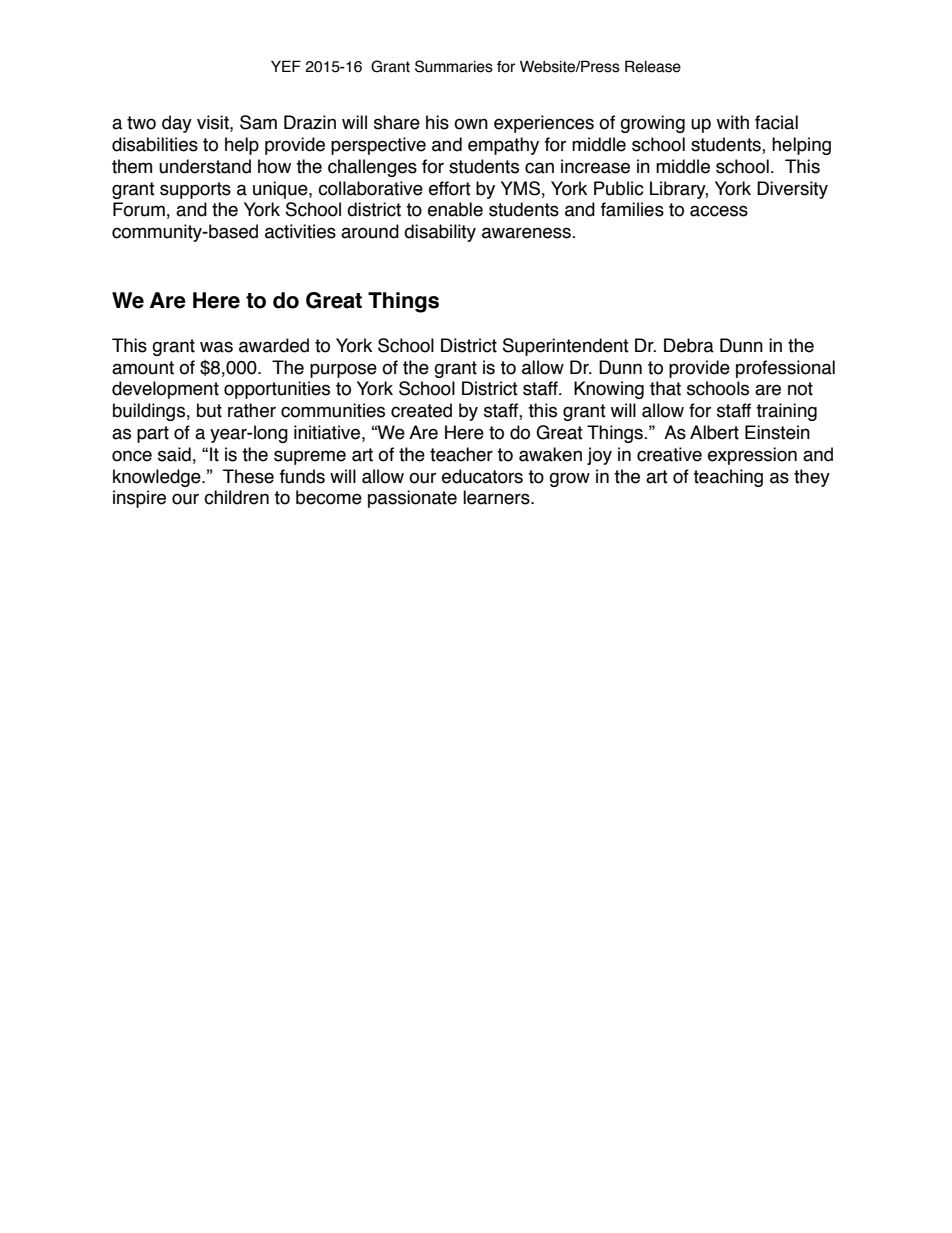 This screenshot has width=952, height=1233. I want to click on activities, so click(300, 231).
